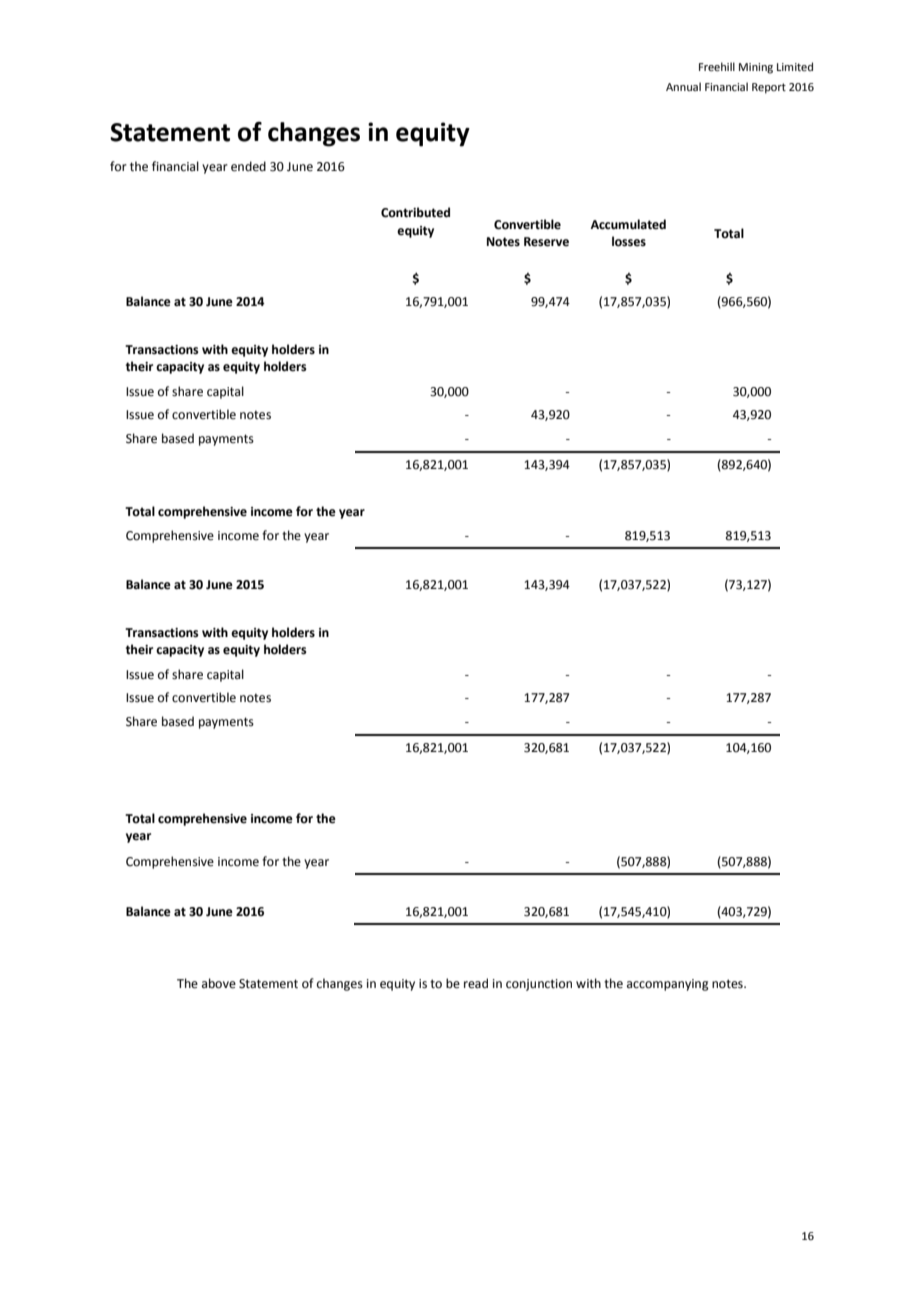  What do you see at coordinates (476, 983) in the screenshot?
I see `read` at bounding box center [476, 983].
